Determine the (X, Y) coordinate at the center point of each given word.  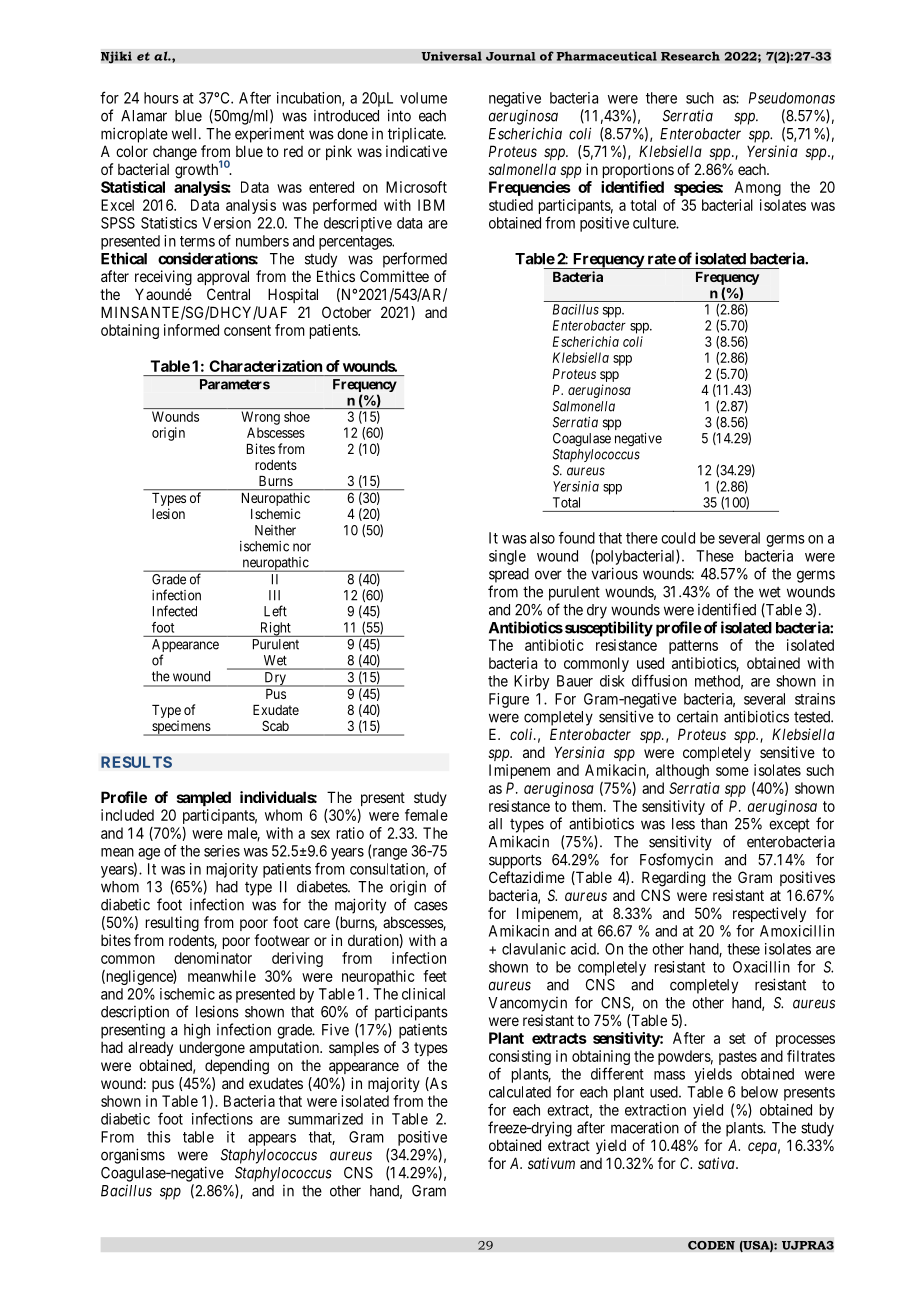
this (159, 1137)
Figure (509, 700)
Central (228, 294)
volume (423, 98)
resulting (172, 924)
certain (697, 717)
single (507, 557)
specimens (181, 728)
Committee (394, 276)
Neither (275, 530)
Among (757, 188)
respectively (769, 916)
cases (431, 906)
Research (690, 56)
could (678, 538)
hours (161, 98)
